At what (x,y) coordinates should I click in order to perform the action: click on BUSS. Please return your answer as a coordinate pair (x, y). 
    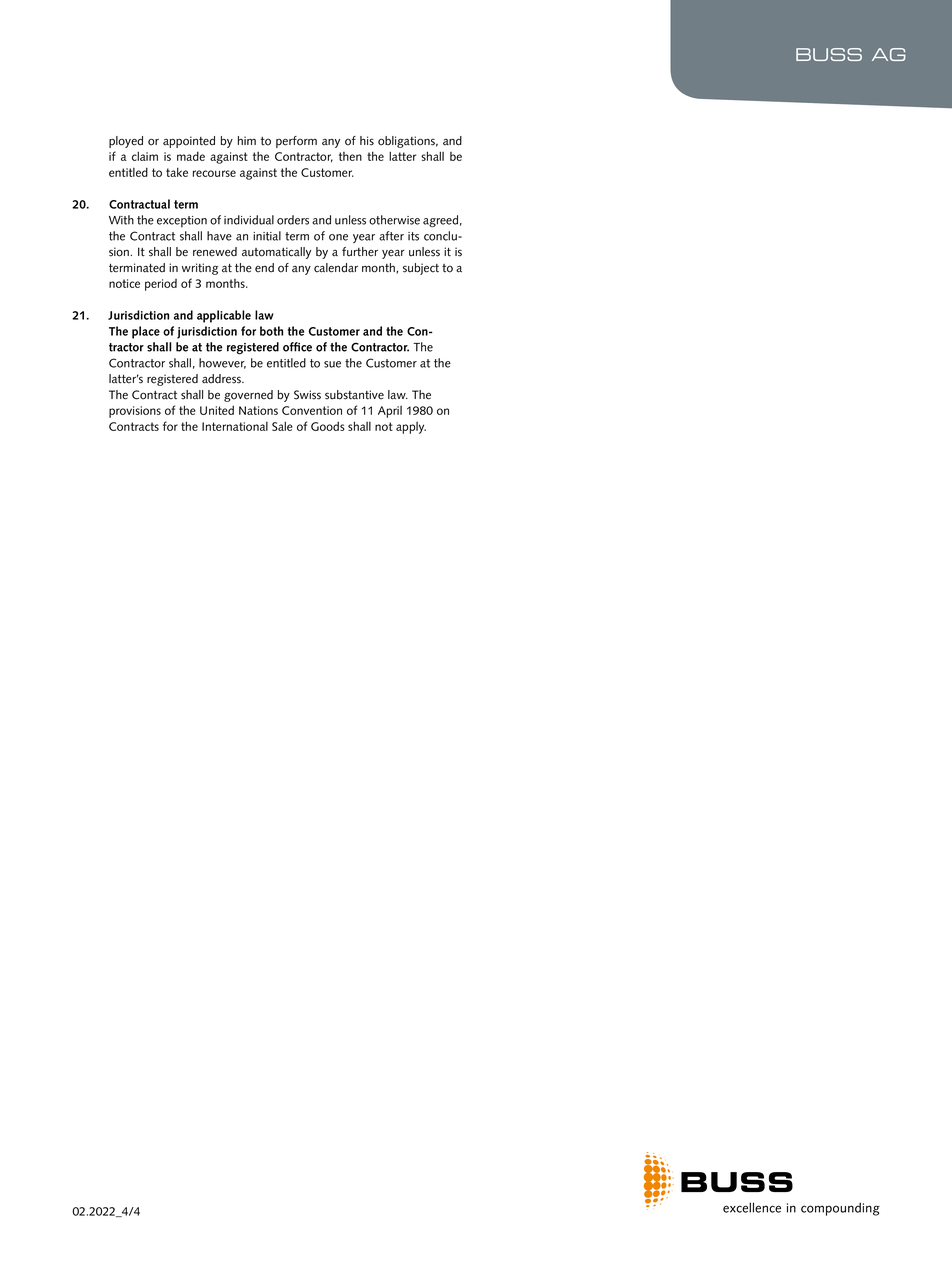
    Looking at the image, I should click on (829, 54).
